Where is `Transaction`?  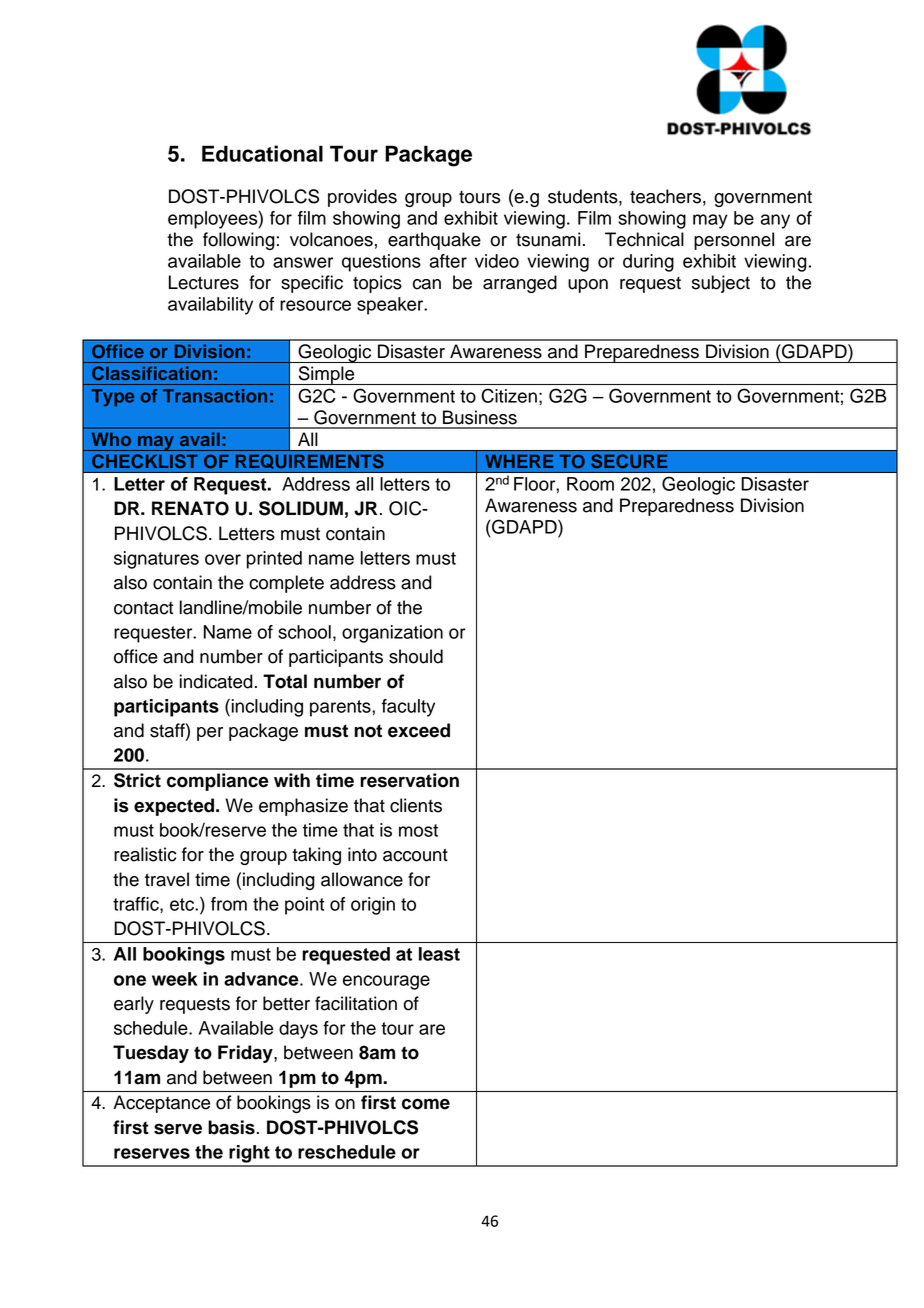 Transaction is located at coordinates (215, 396).
